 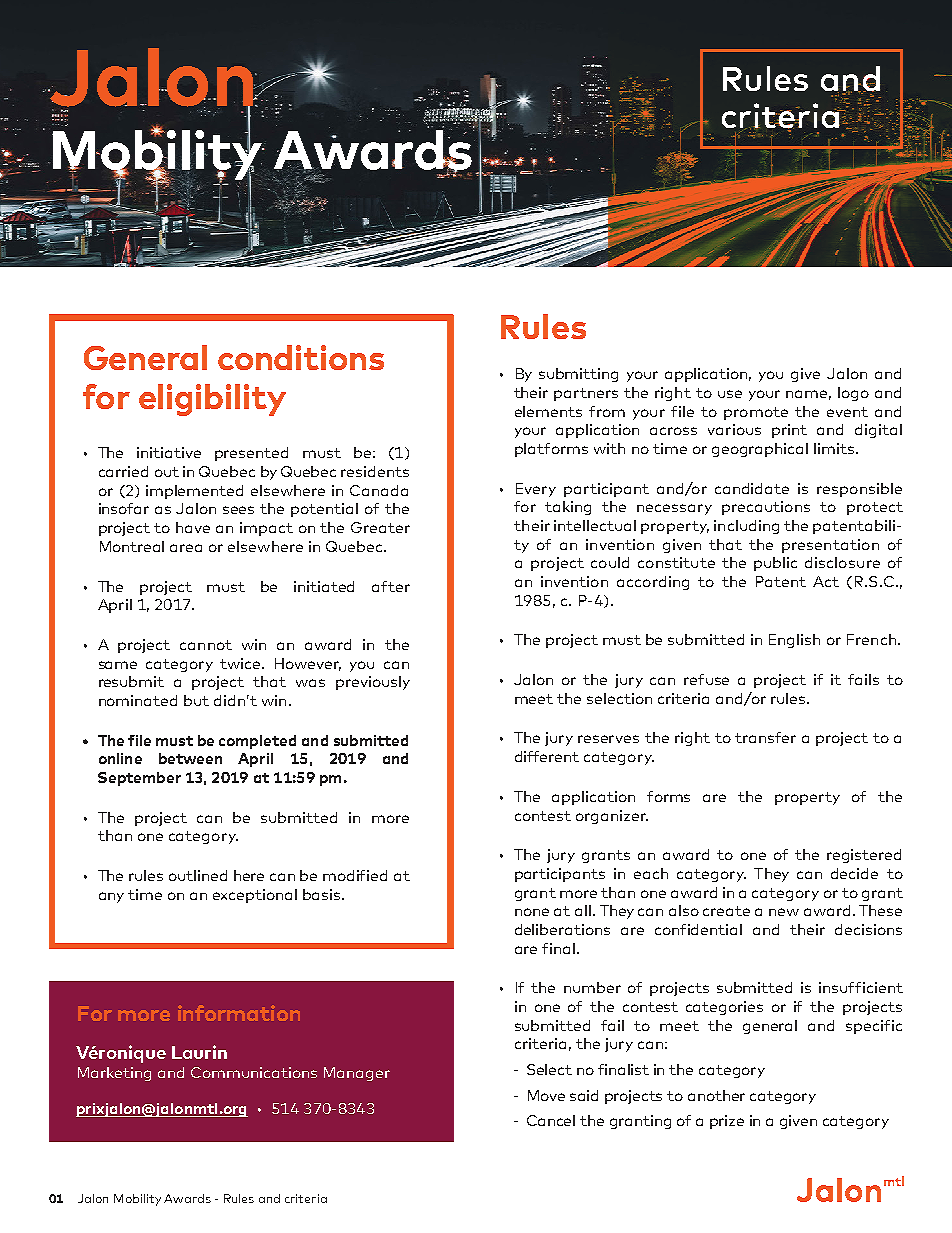 What do you see at coordinates (532, 912) in the screenshot?
I see `none` at bounding box center [532, 912].
